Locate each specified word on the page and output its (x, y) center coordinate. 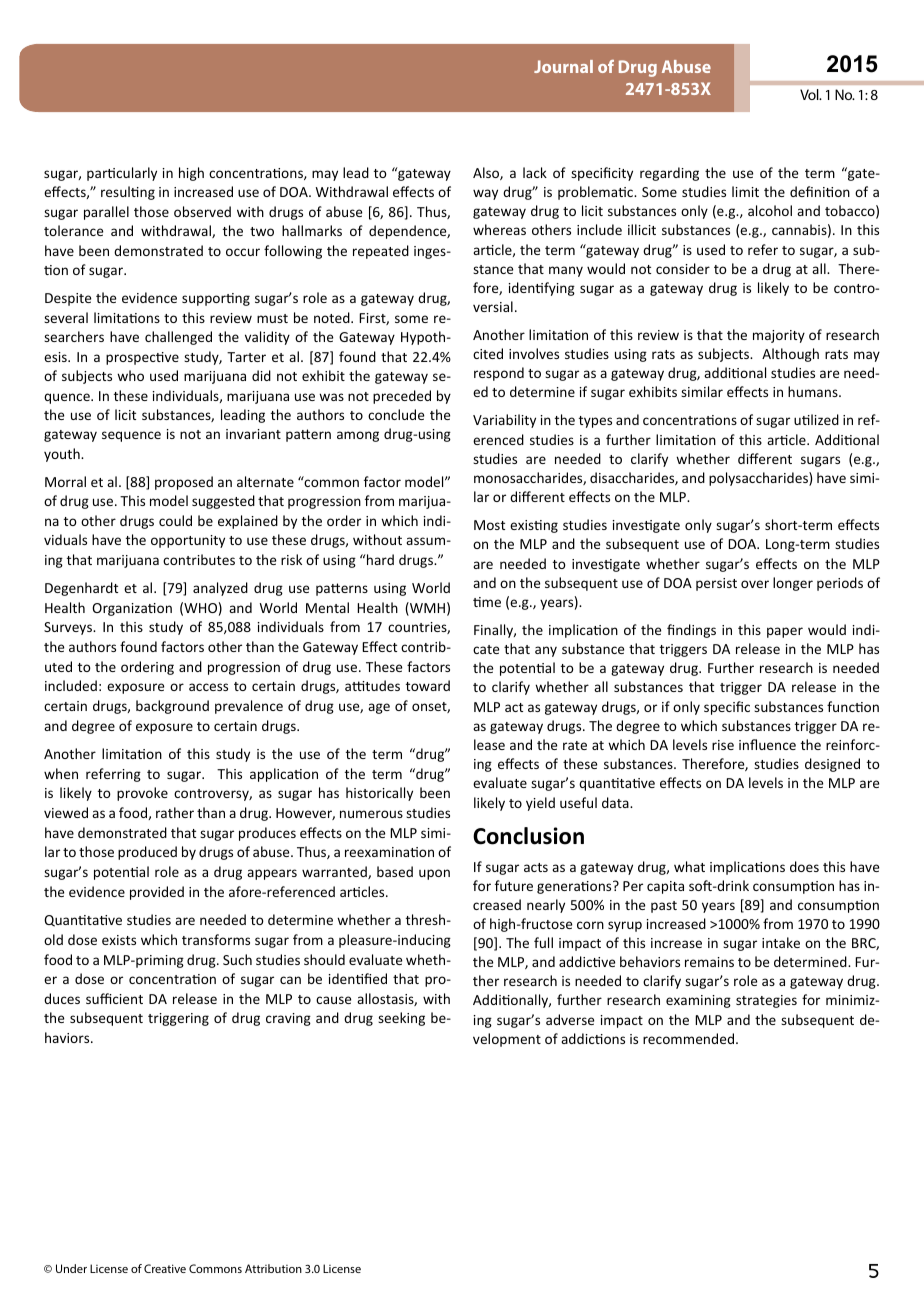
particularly (122, 174)
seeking (401, 1019)
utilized (816, 419)
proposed (184, 483)
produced (147, 853)
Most (489, 525)
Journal (563, 66)
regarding (669, 174)
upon (434, 874)
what (689, 866)
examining (698, 1001)
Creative (165, 1268)
